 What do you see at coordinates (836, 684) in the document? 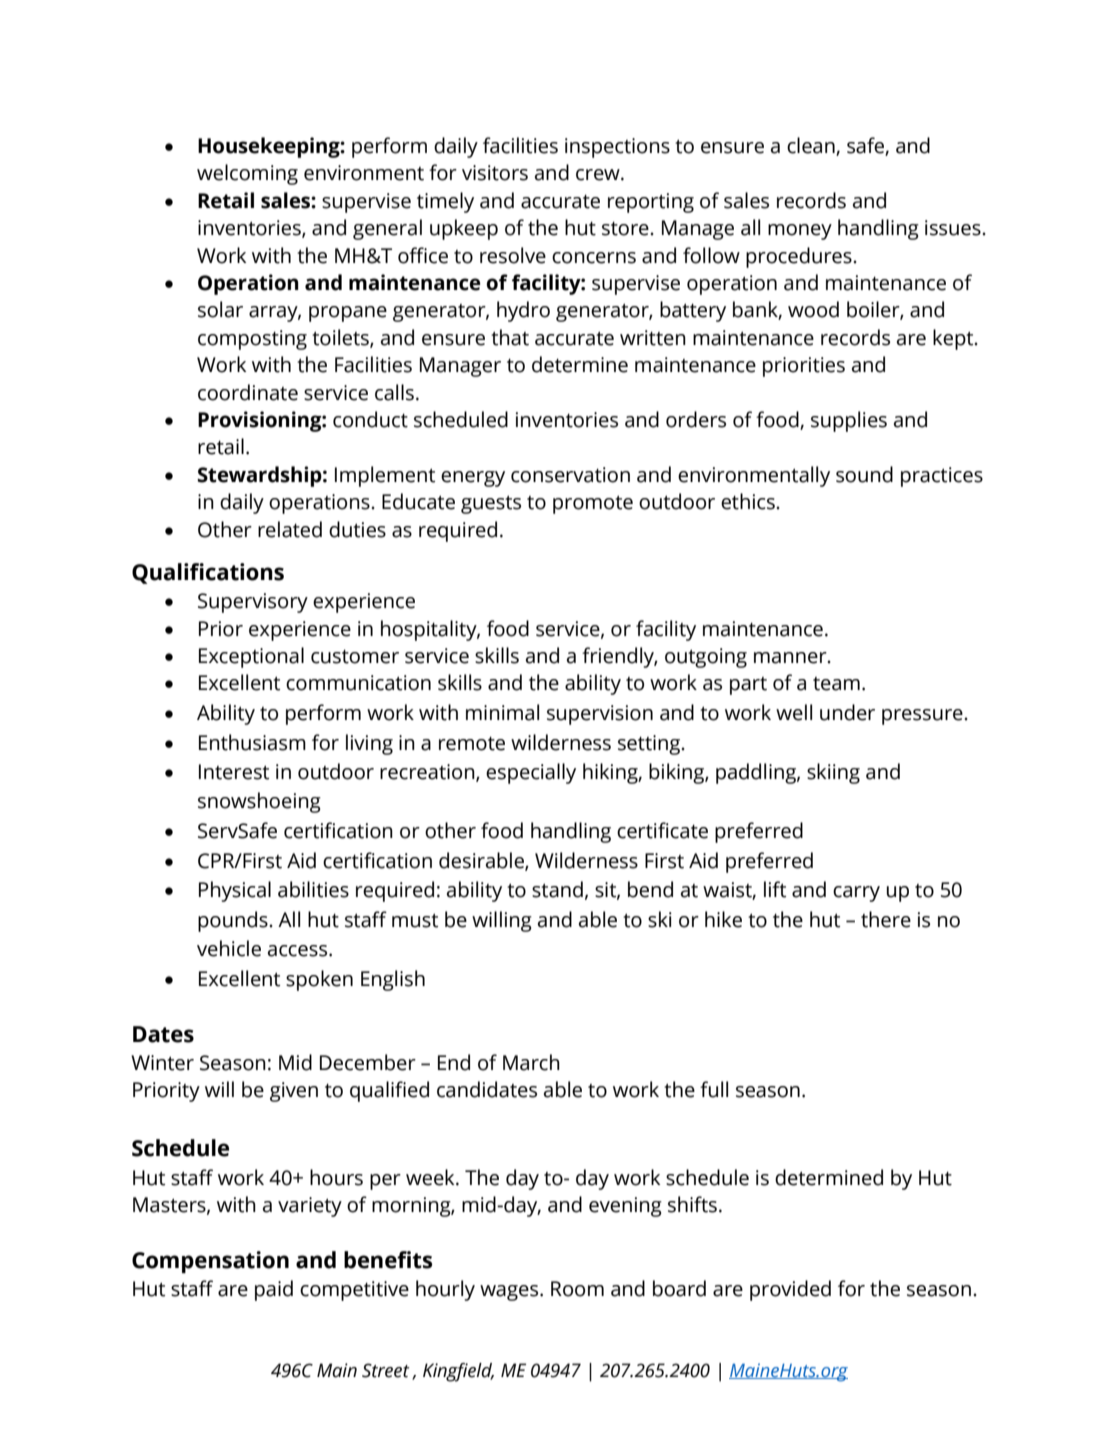
I see `team` at bounding box center [836, 684].
